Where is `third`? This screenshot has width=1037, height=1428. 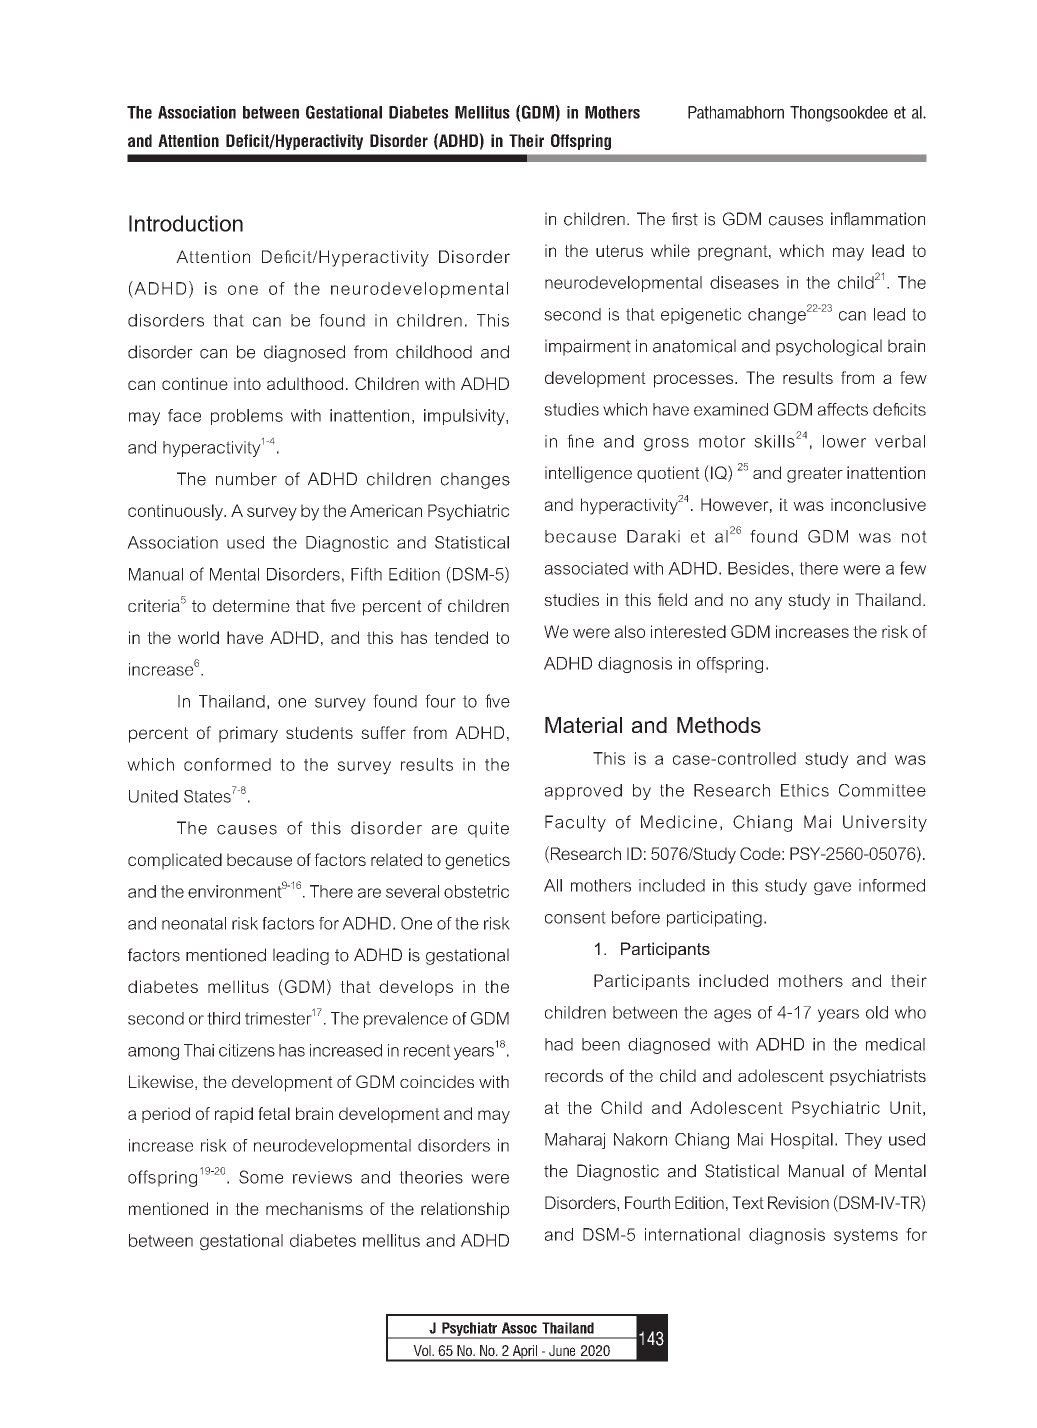
third is located at coordinates (223, 1018).
